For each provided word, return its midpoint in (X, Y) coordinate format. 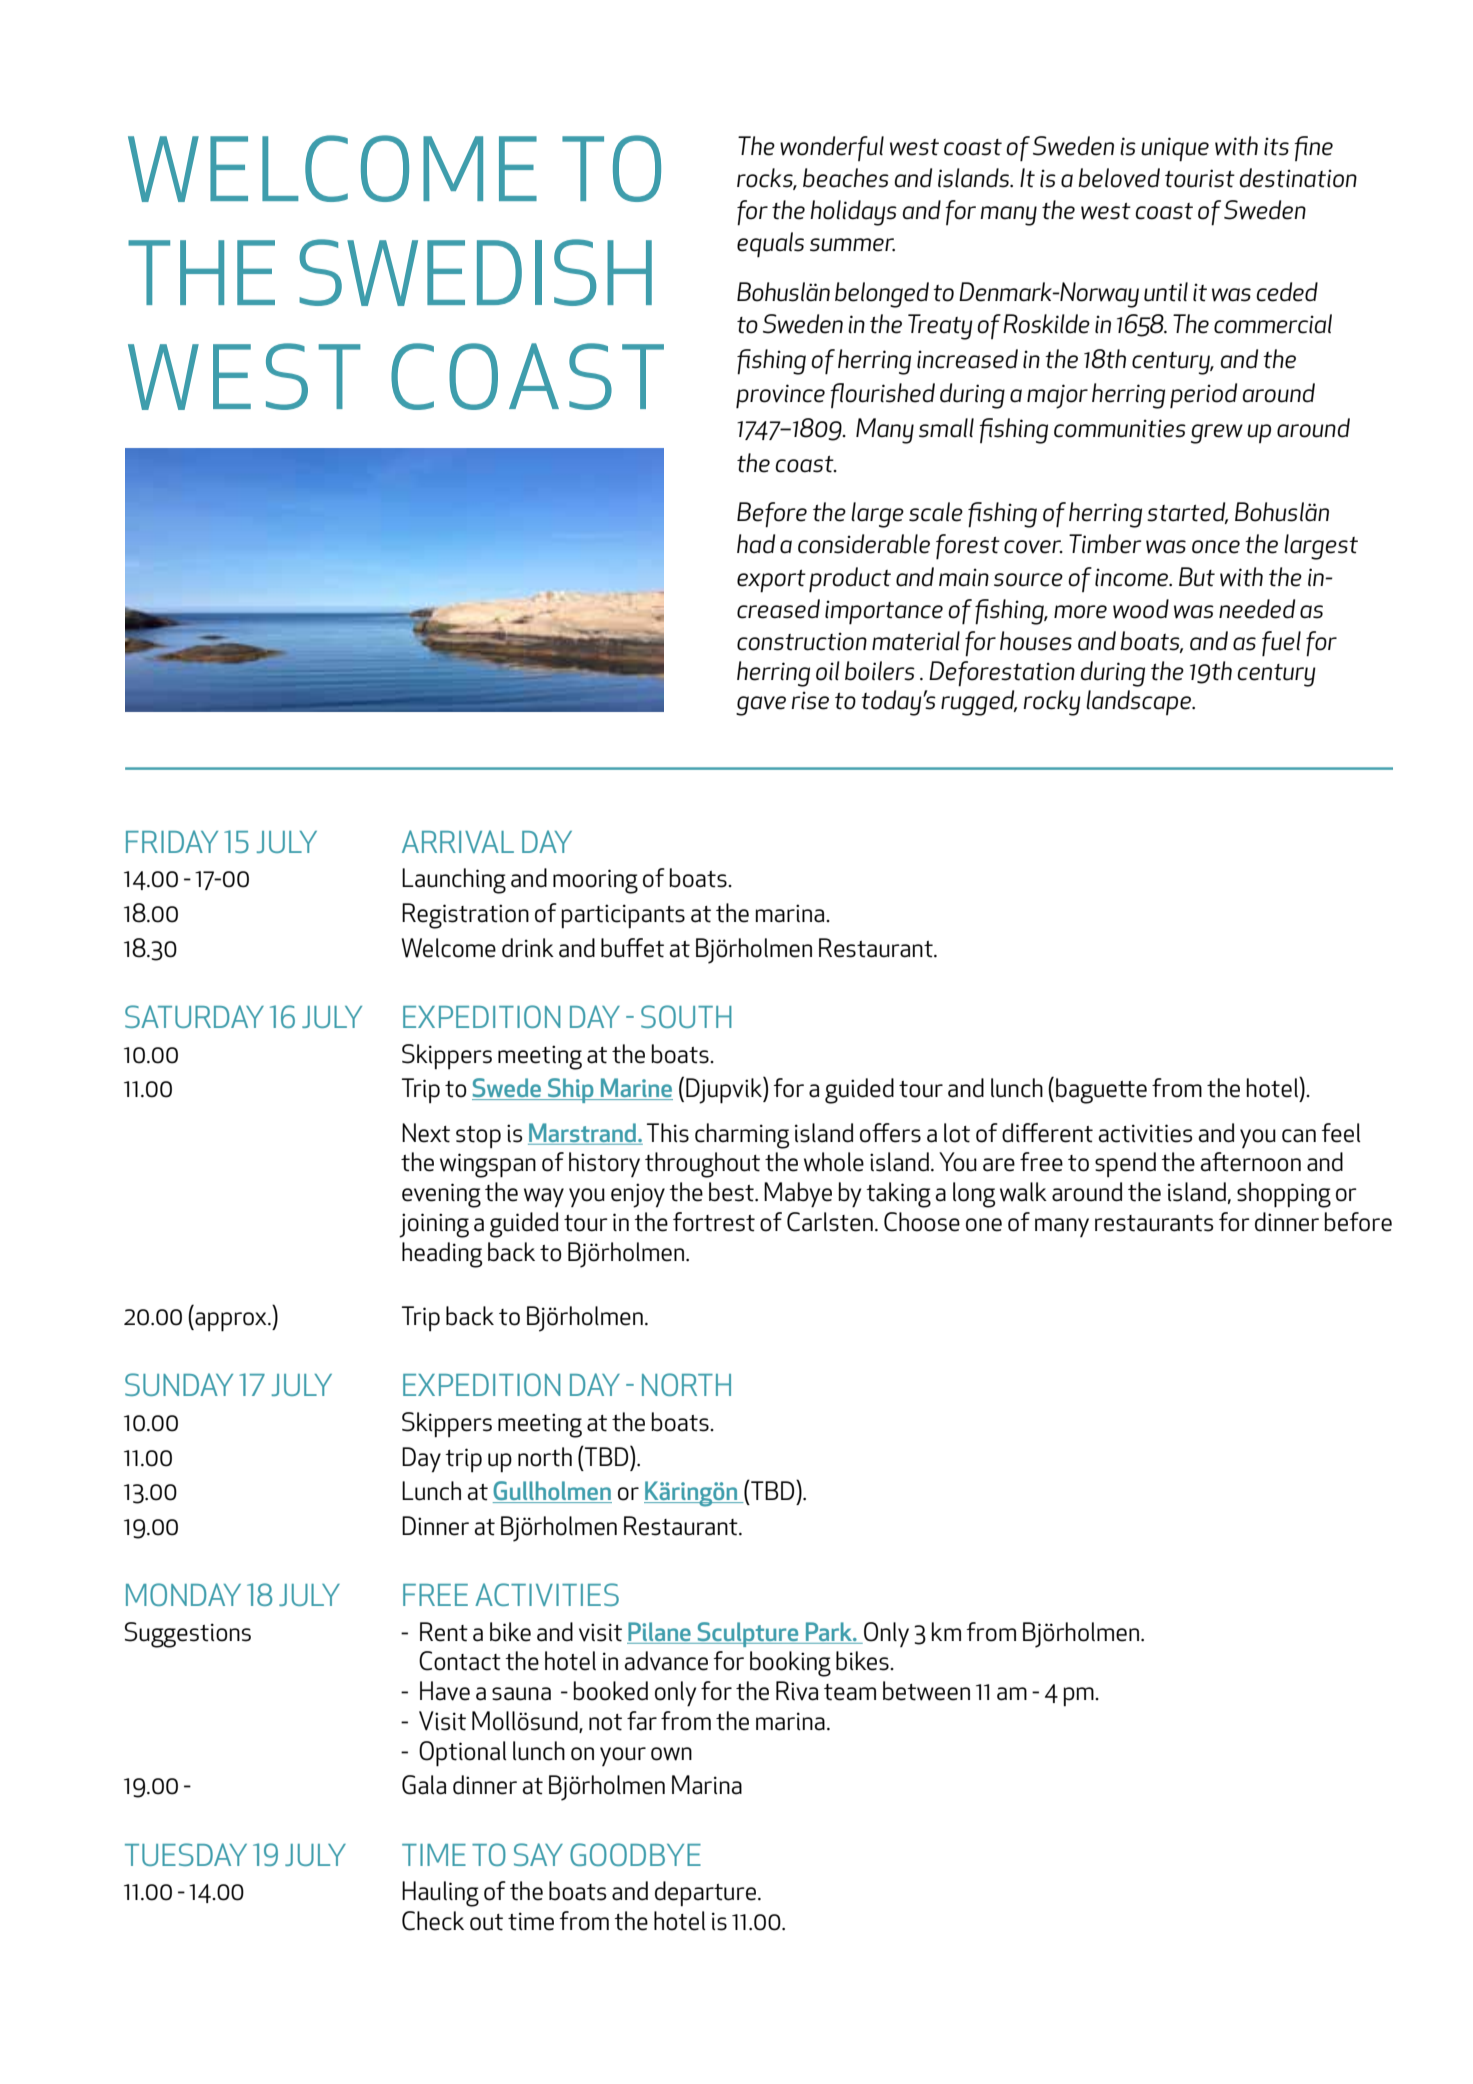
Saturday (194, 1016)
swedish (475, 272)
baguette (1101, 1091)
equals (770, 245)
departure (705, 1893)
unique (1175, 149)
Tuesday (186, 1854)
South (686, 1016)
